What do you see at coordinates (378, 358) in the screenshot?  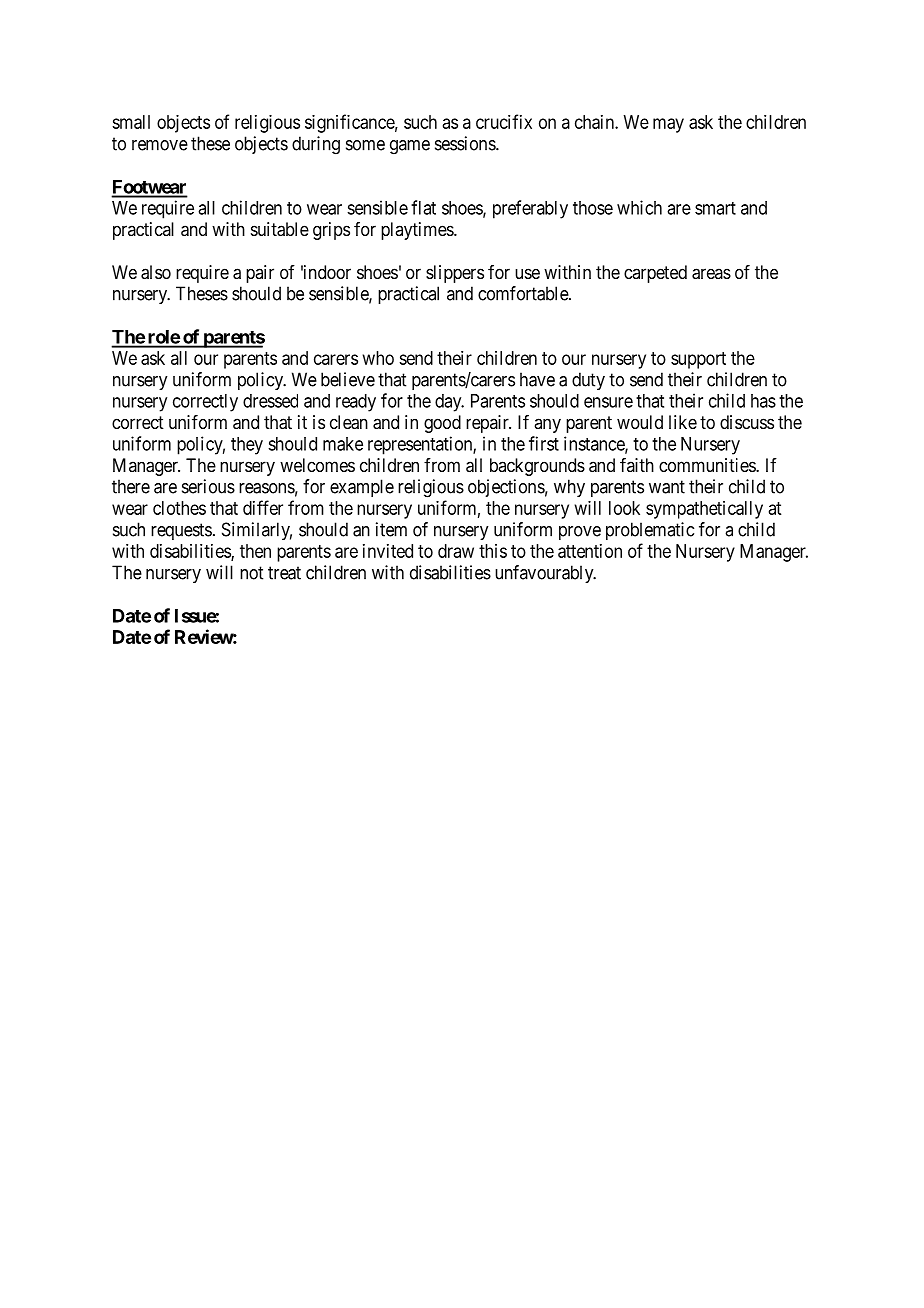 I see `who` at bounding box center [378, 358].
